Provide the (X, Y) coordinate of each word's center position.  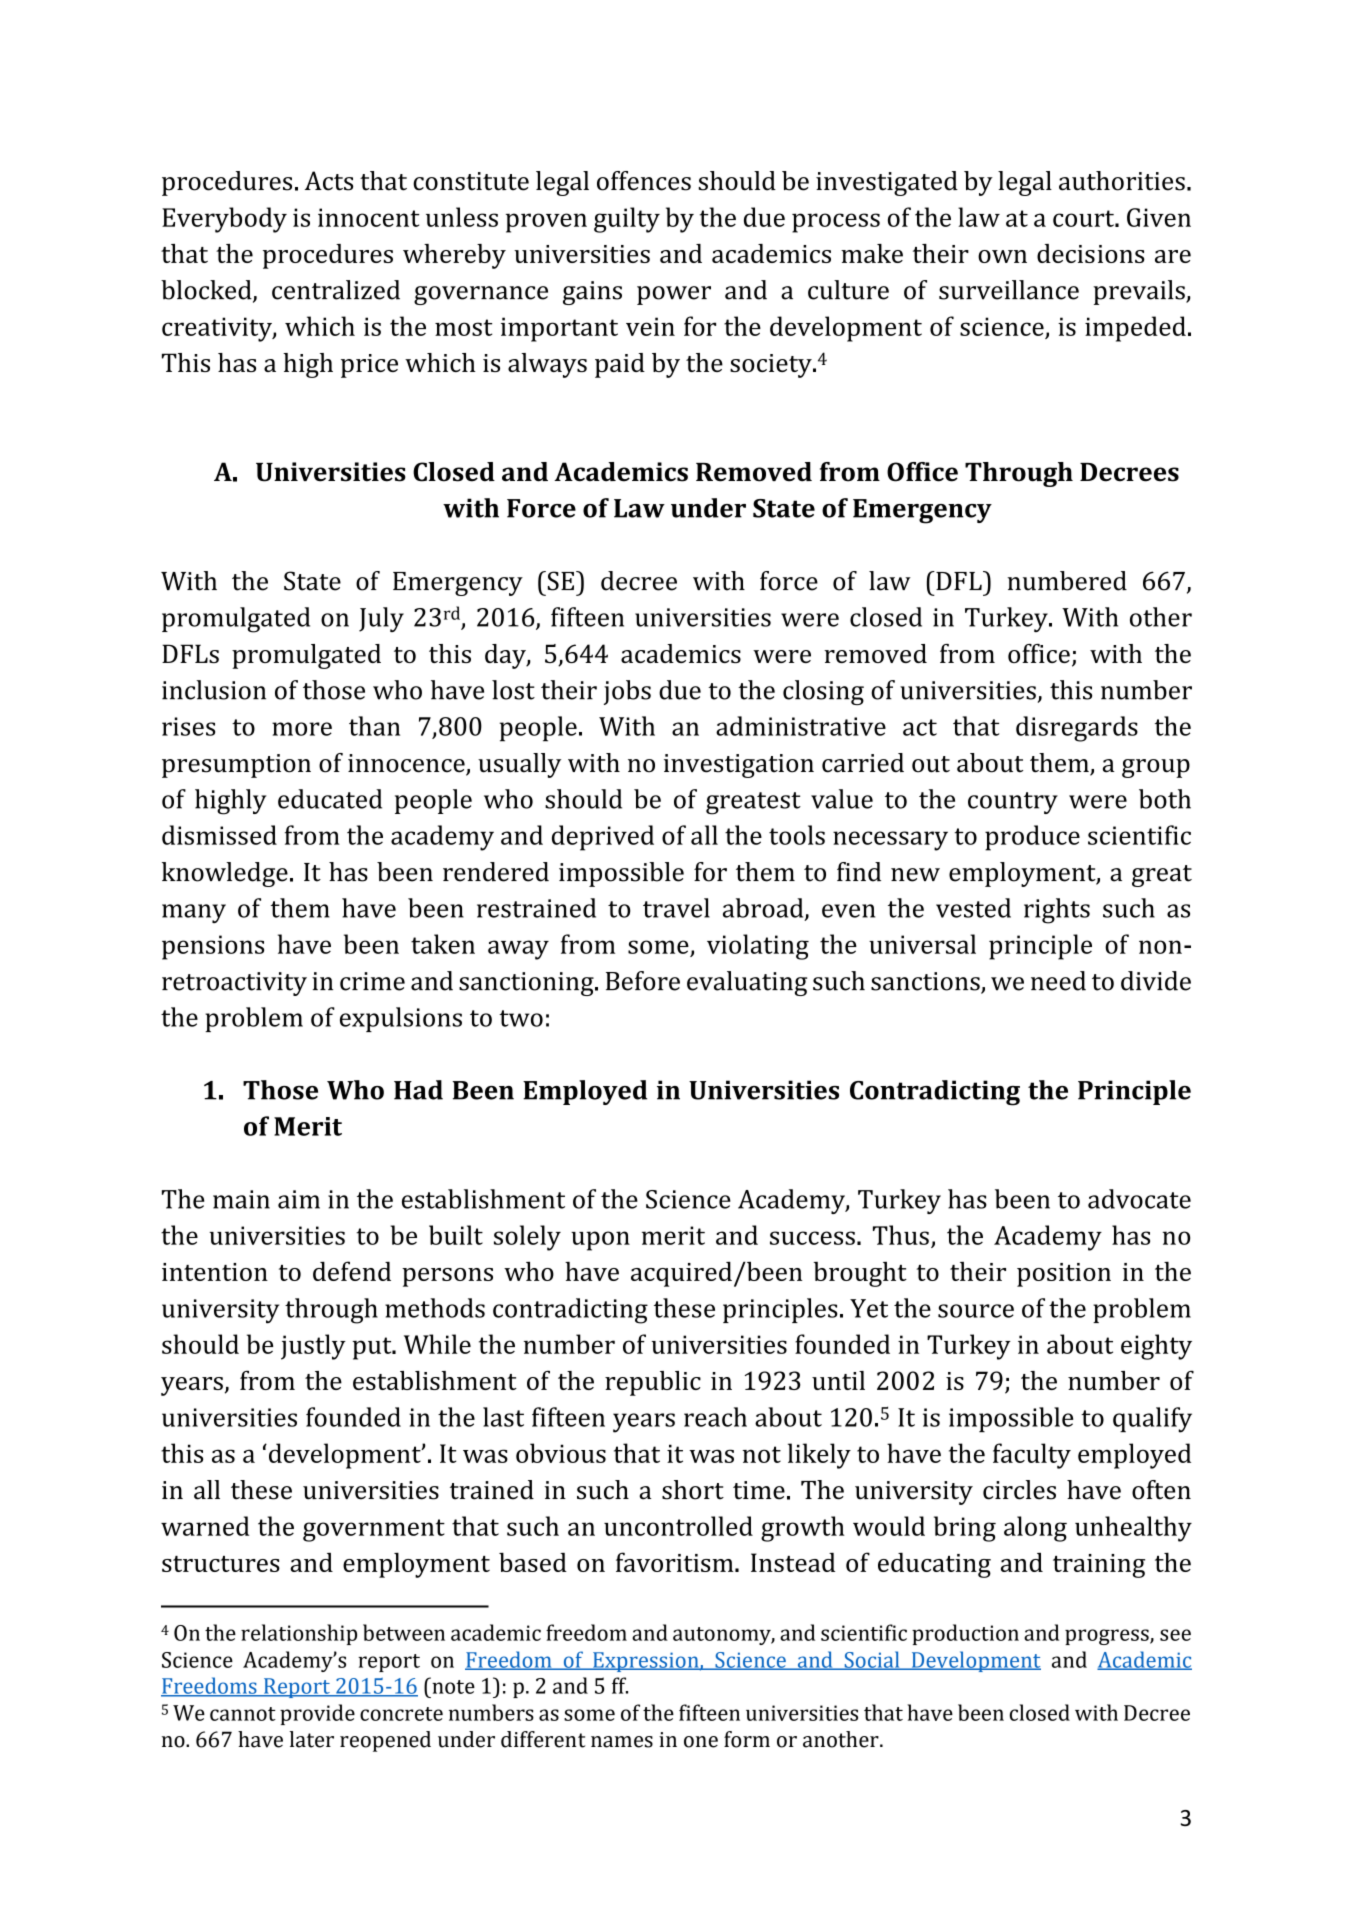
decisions (1091, 253)
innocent (368, 217)
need (1058, 981)
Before (643, 981)
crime (372, 981)
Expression (646, 1662)
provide (317, 1714)
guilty (627, 220)
